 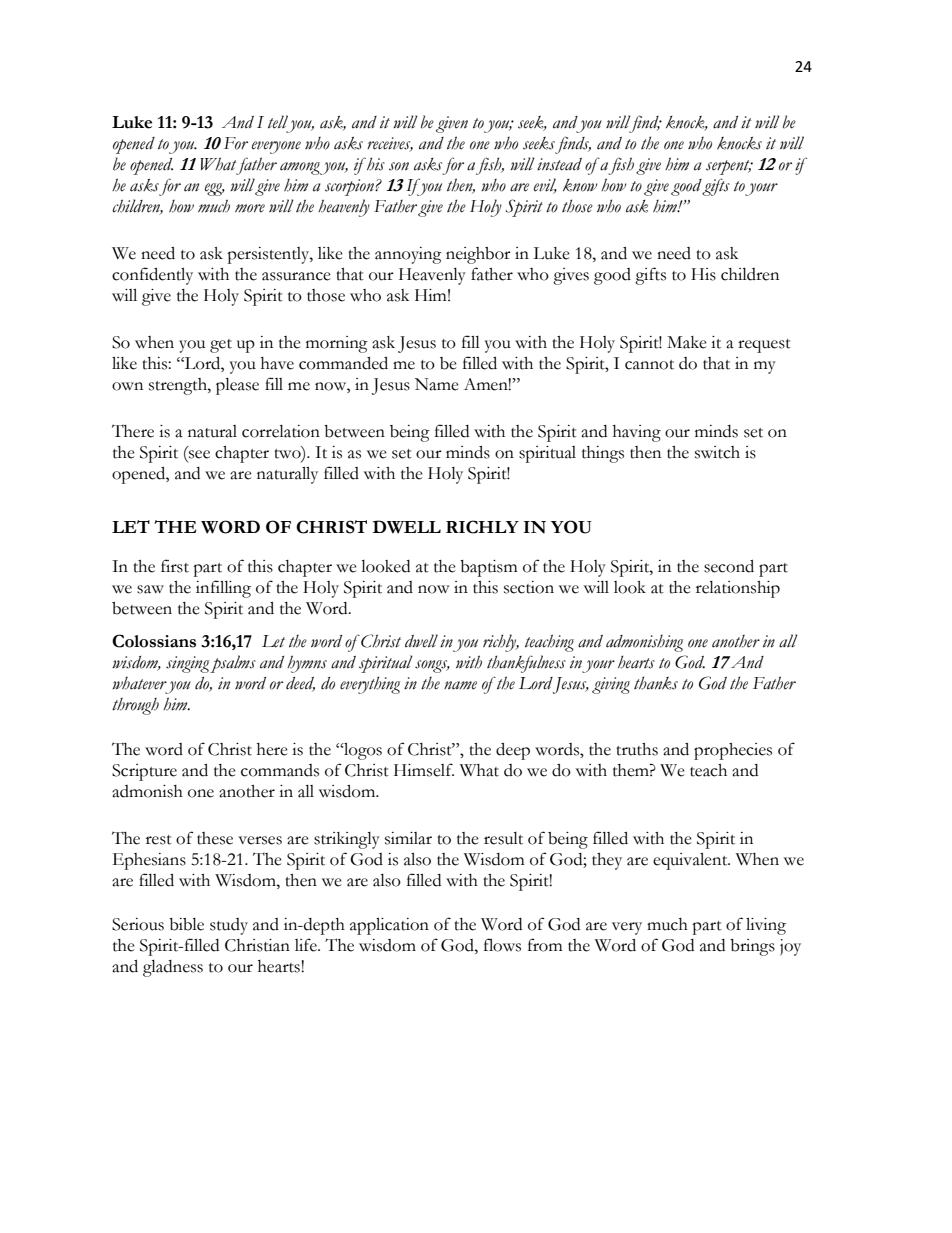 I want to click on songs, so click(x=432, y=666).
